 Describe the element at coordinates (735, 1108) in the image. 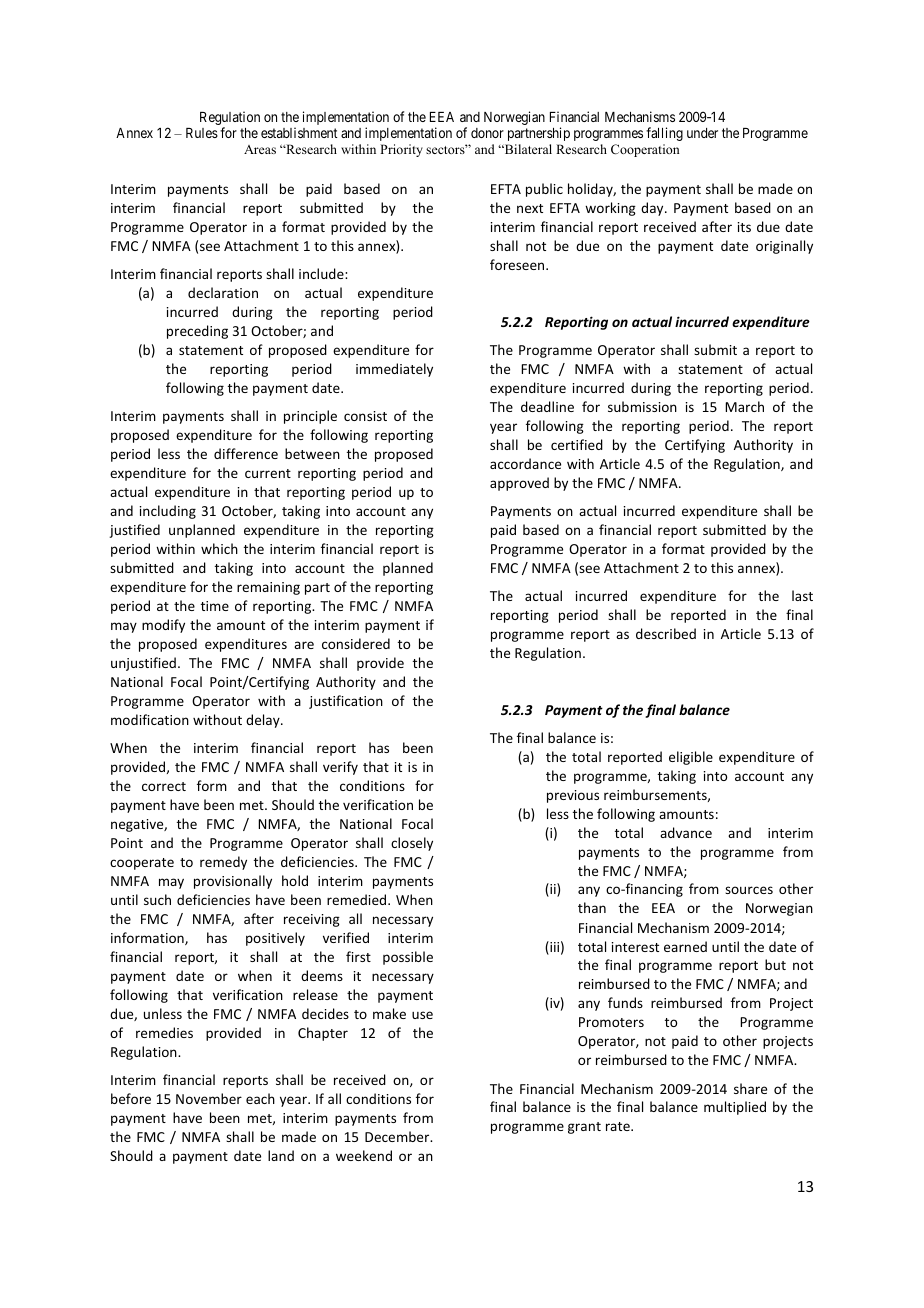

I see `multiplied` at that location.
